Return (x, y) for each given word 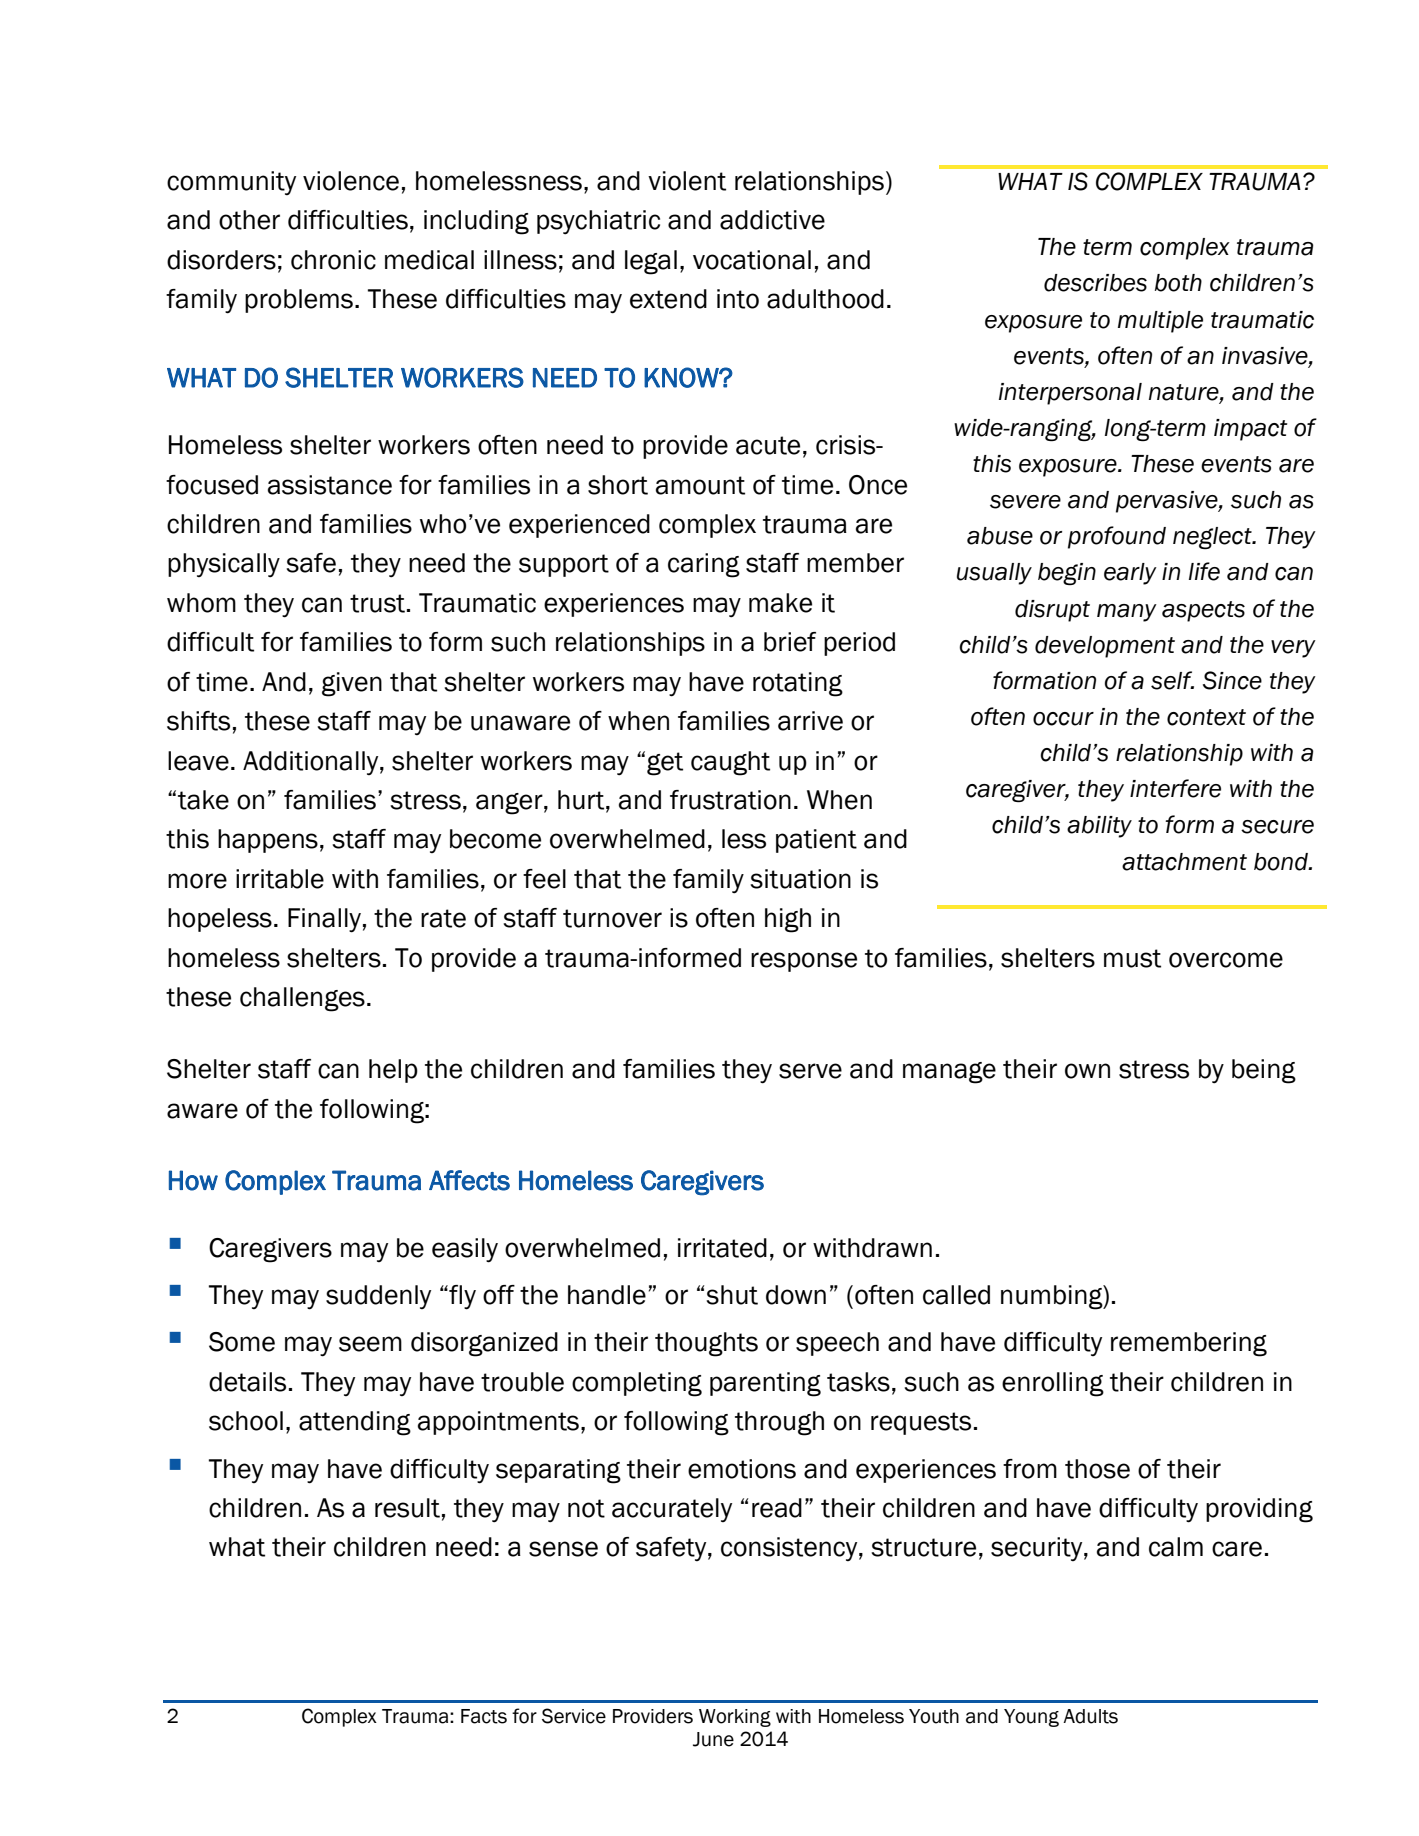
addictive (772, 220)
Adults (1090, 1716)
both (1178, 283)
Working (735, 1718)
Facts (484, 1716)
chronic (333, 260)
